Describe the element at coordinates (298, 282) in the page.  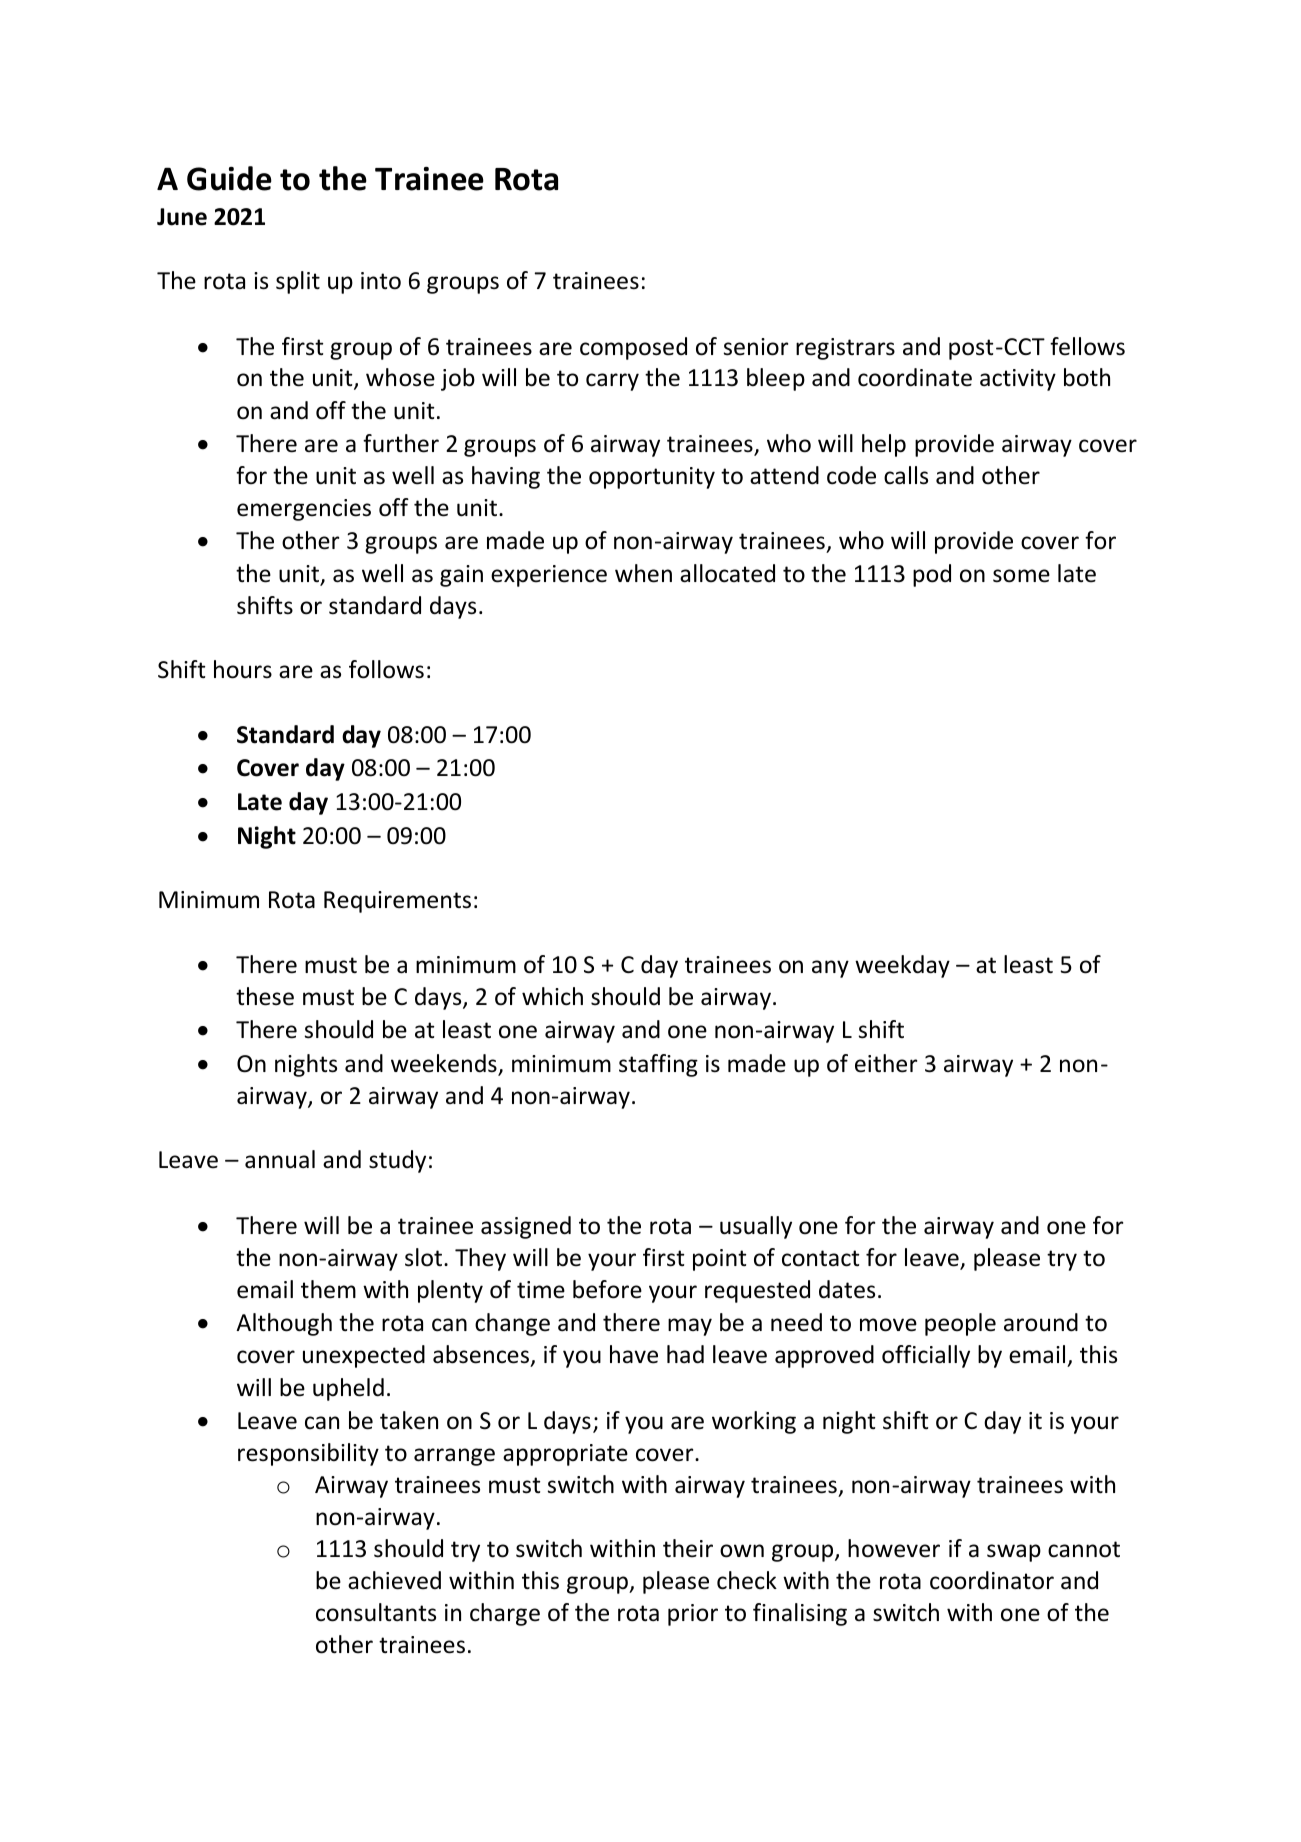
I see `split` at that location.
